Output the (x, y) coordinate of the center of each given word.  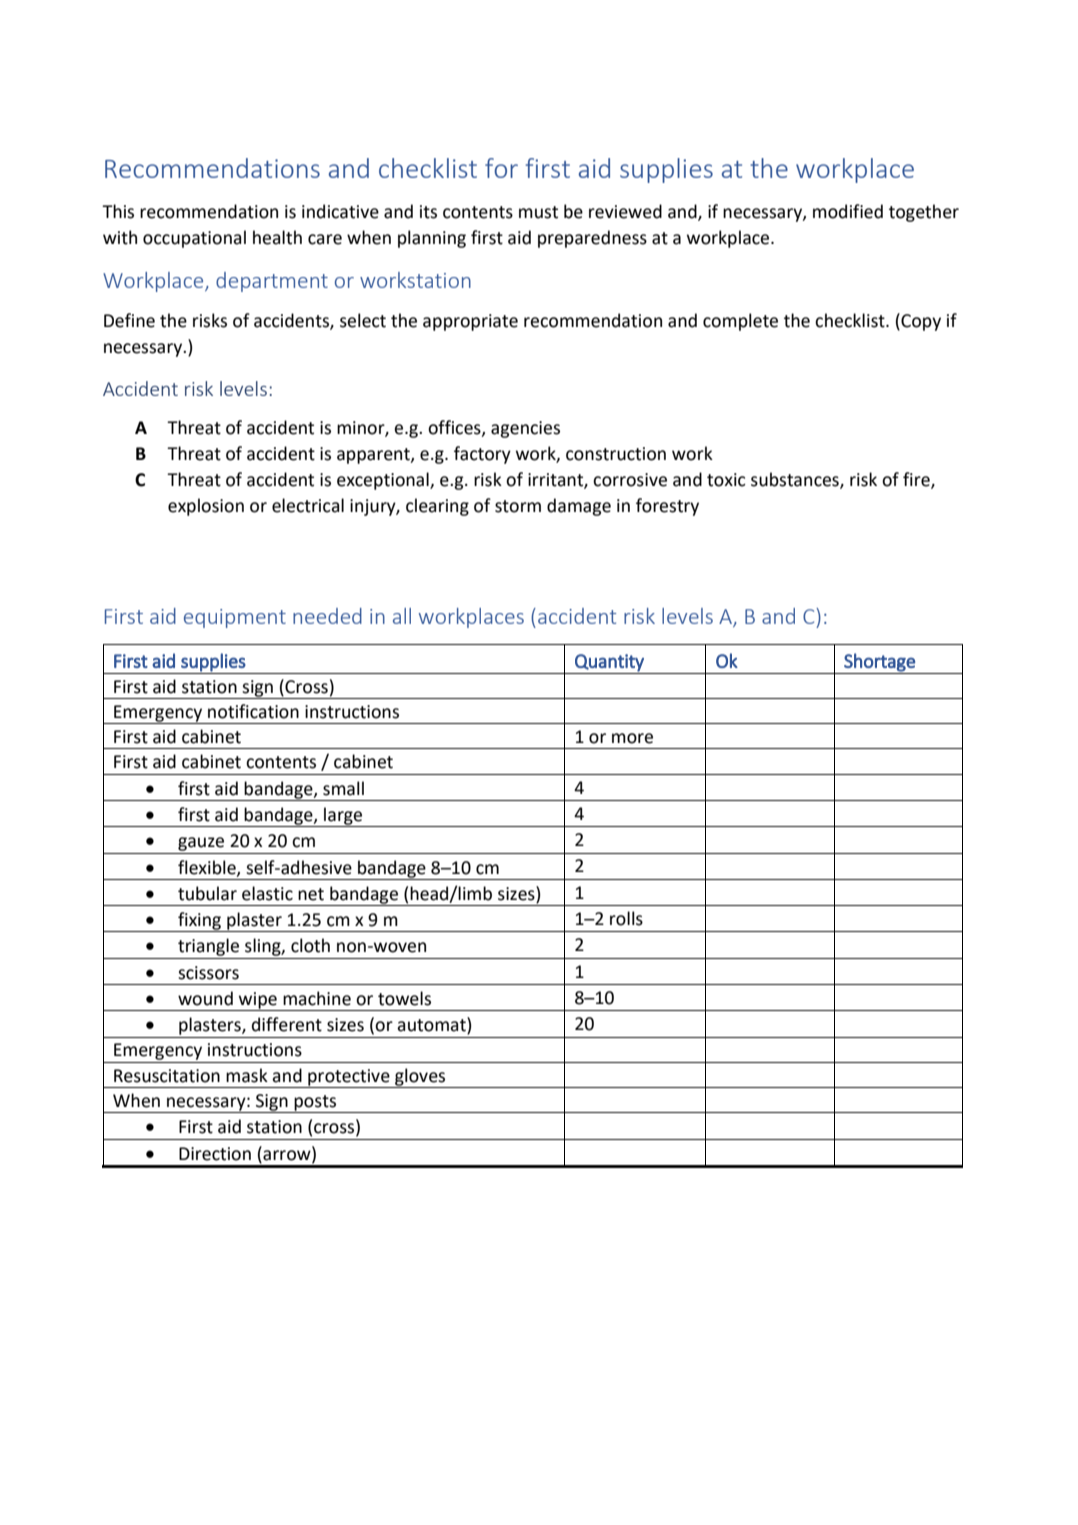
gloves (420, 1078)
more (632, 738)
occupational (194, 239)
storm (518, 506)
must (538, 212)
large (343, 817)
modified (848, 211)
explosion (206, 507)
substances (796, 480)
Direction (215, 1154)
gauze (201, 844)
